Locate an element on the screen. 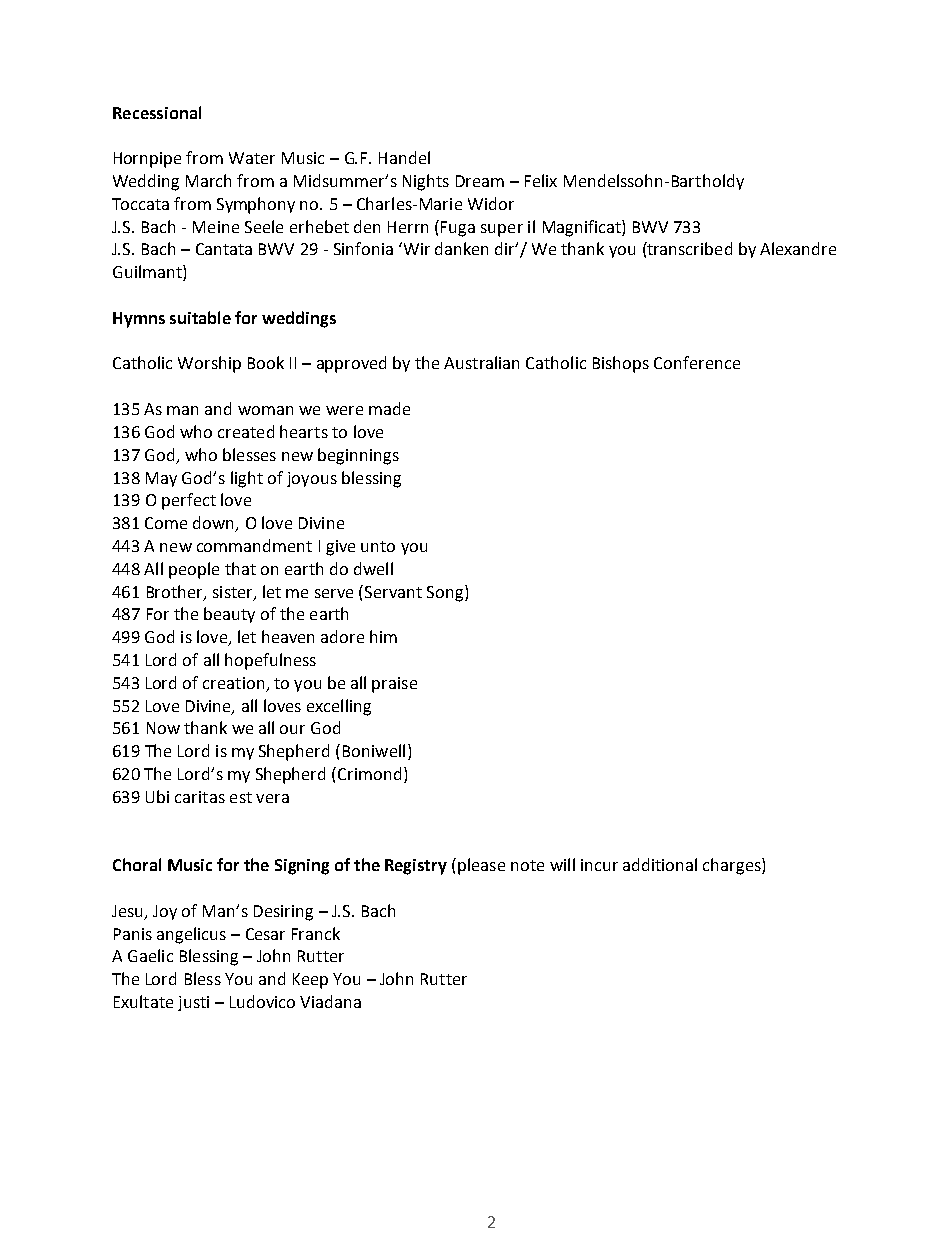 Image resolution: width=952 pixels, height=1233 pixels. Servant is located at coordinates (393, 592).
